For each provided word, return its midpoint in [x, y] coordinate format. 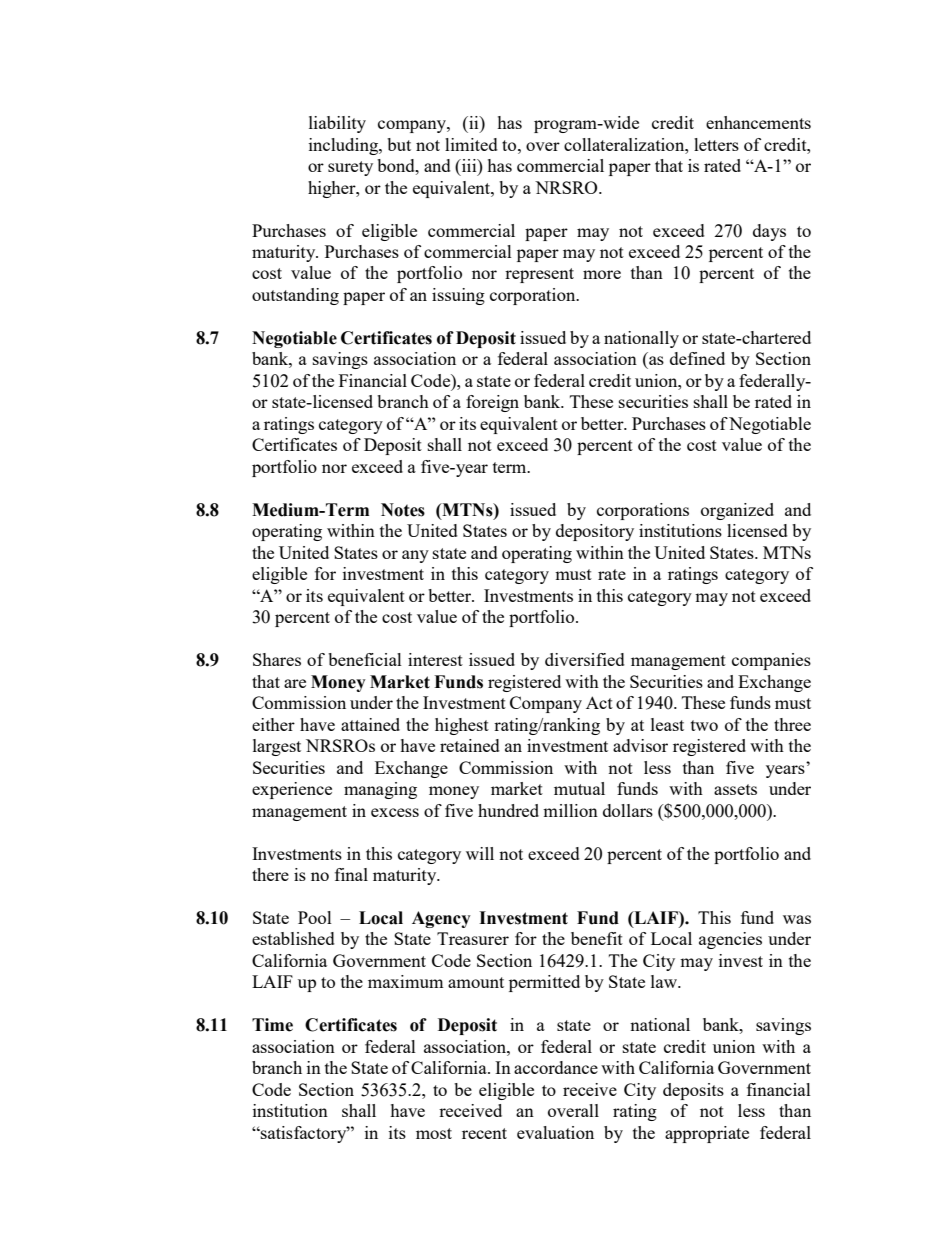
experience [292, 790]
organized [737, 511]
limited [471, 144]
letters [716, 144]
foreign [492, 403]
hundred [508, 810]
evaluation [555, 1132]
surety [350, 168]
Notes [403, 510]
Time [272, 1025]
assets [735, 789]
